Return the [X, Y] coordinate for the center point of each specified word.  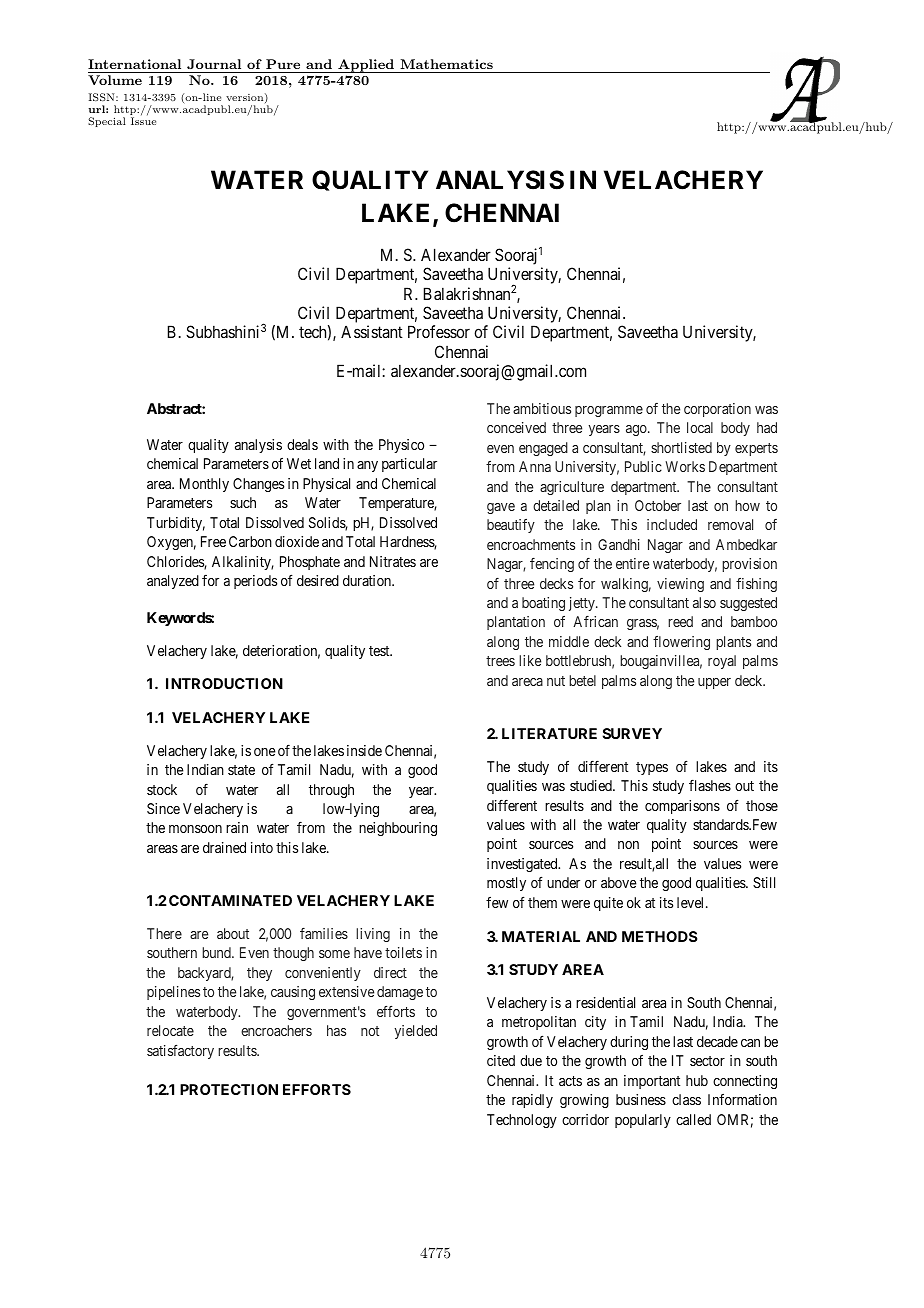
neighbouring [398, 829]
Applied [366, 66]
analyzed [173, 582]
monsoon [195, 829]
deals [302, 444]
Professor [439, 331]
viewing [680, 585]
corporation [717, 410]
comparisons [682, 807]
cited [501, 1060]
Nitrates [393, 561]
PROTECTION [229, 1089]
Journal [214, 64]
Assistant [372, 331]
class [686, 1099]
